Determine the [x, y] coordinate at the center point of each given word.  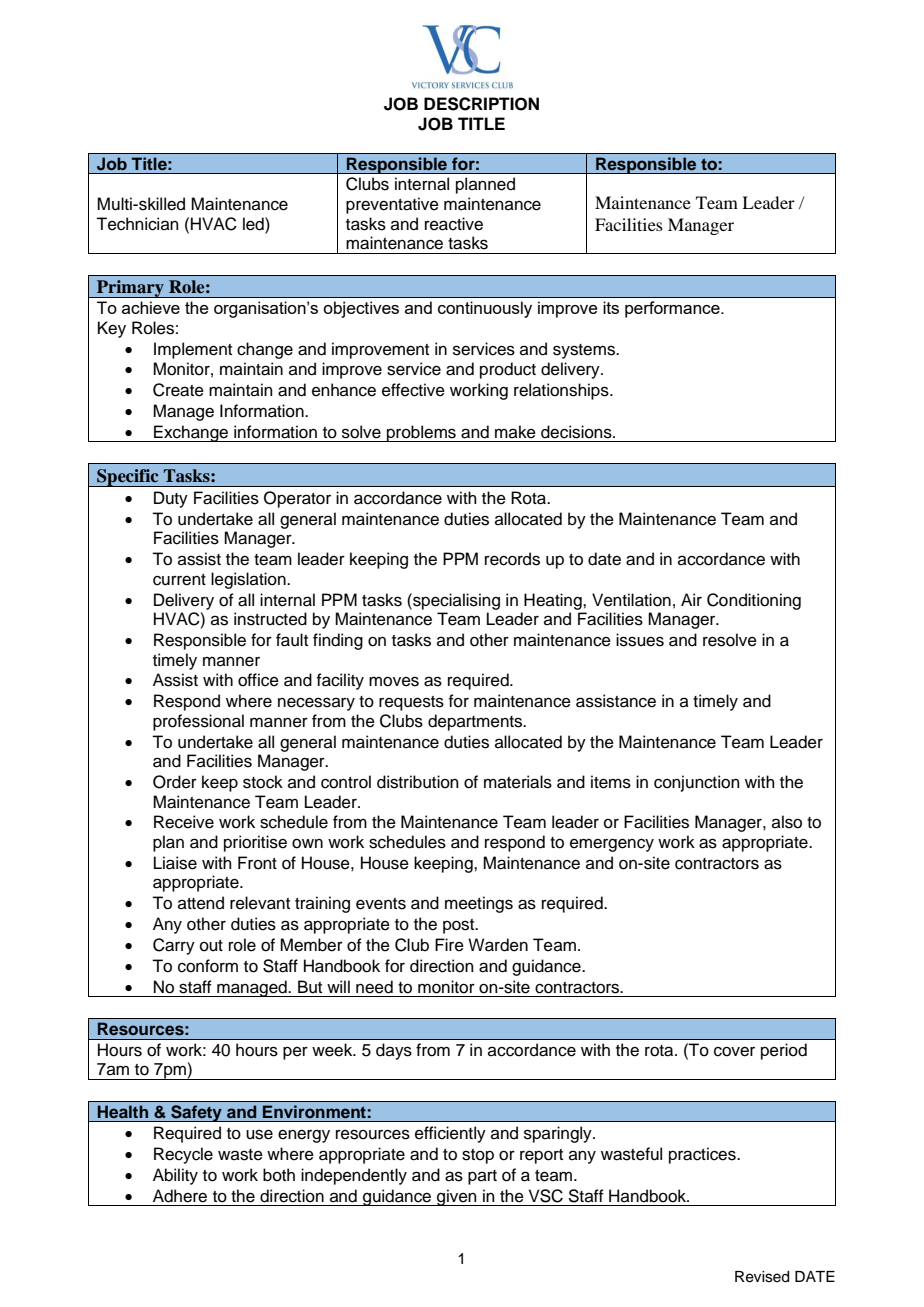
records [512, 559]
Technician [137, 224]
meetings [479, 904]
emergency [612, 845]
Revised [762, 1277]
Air [691, 599]
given [457, 1197]
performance [673, 309]
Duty [171, 499]
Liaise [175, 863]
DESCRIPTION [481, 104]
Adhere [180, 1196]
